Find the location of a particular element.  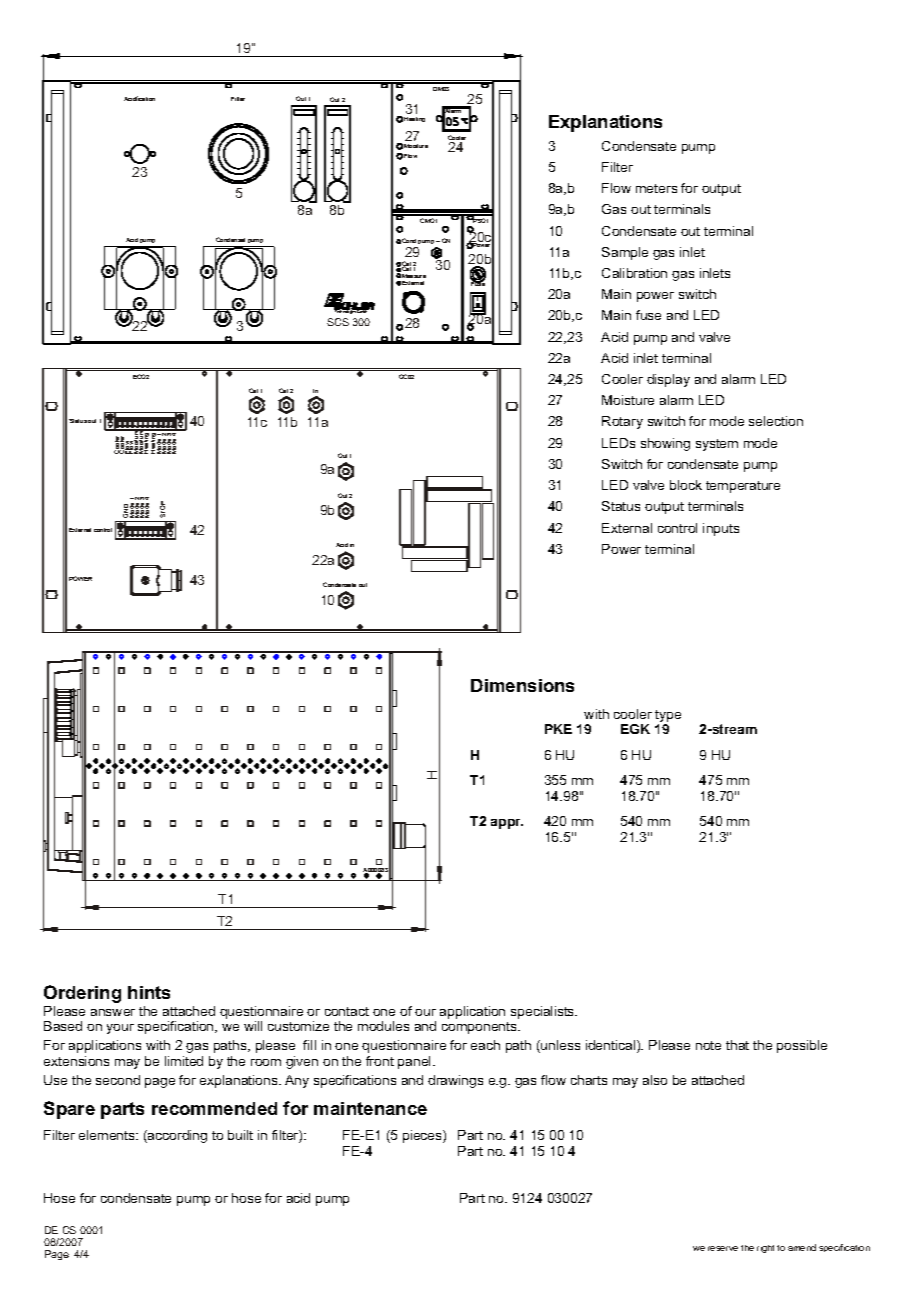

drawings is located at coordinates (455, 1081).
